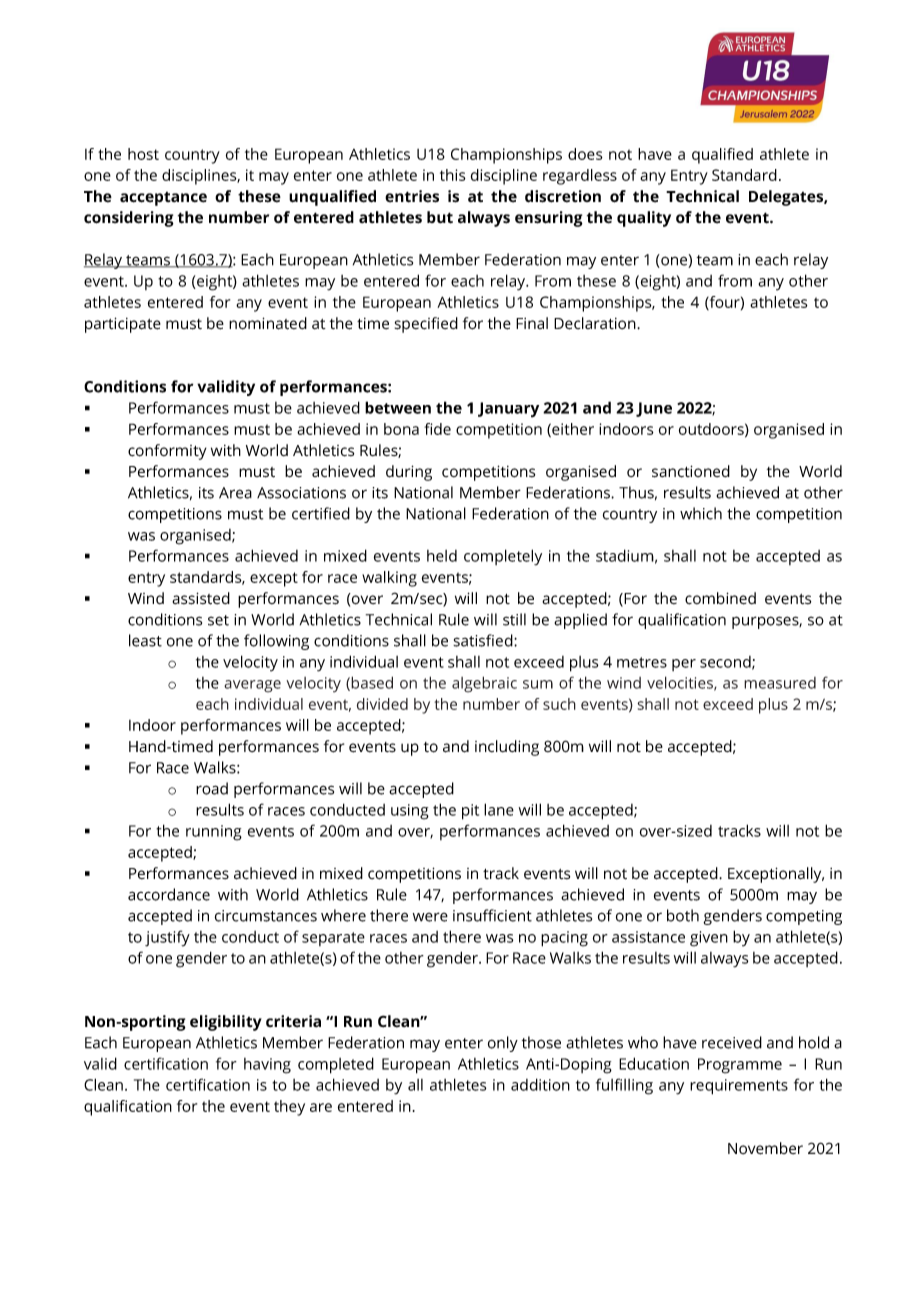 The width and height of the page is (924, 1308). Describe the element at coordinates (780, 683) in the page. I see `measured` at that location.
